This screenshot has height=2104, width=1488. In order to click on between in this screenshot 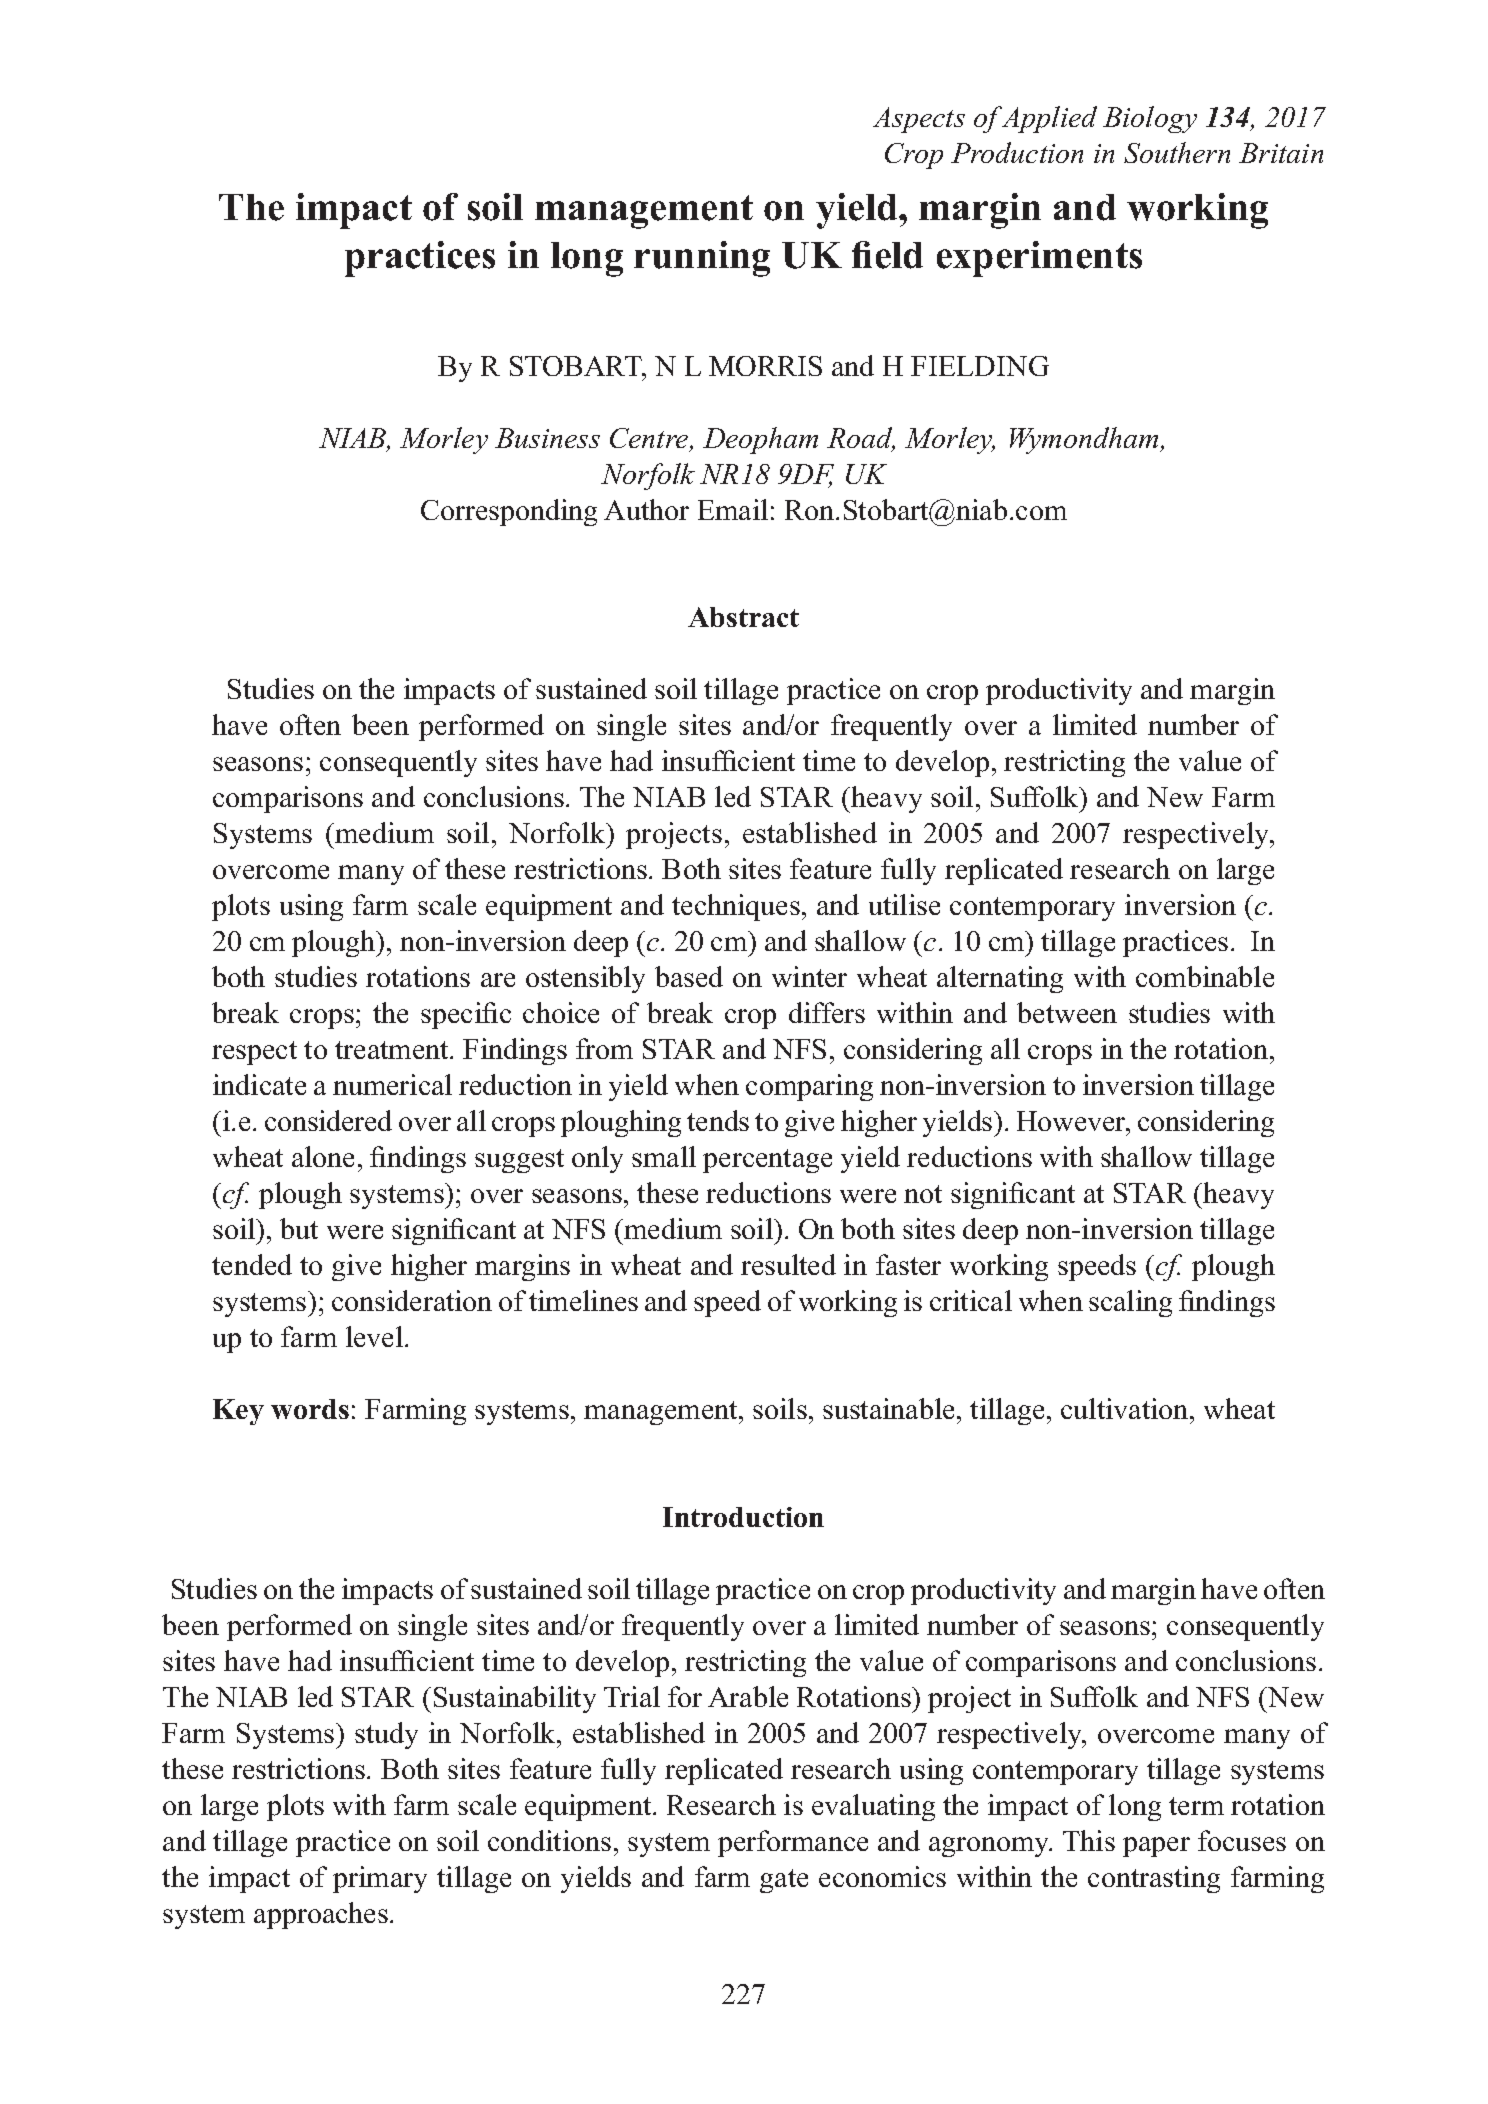, I will do `click(1067, 1012)`.
